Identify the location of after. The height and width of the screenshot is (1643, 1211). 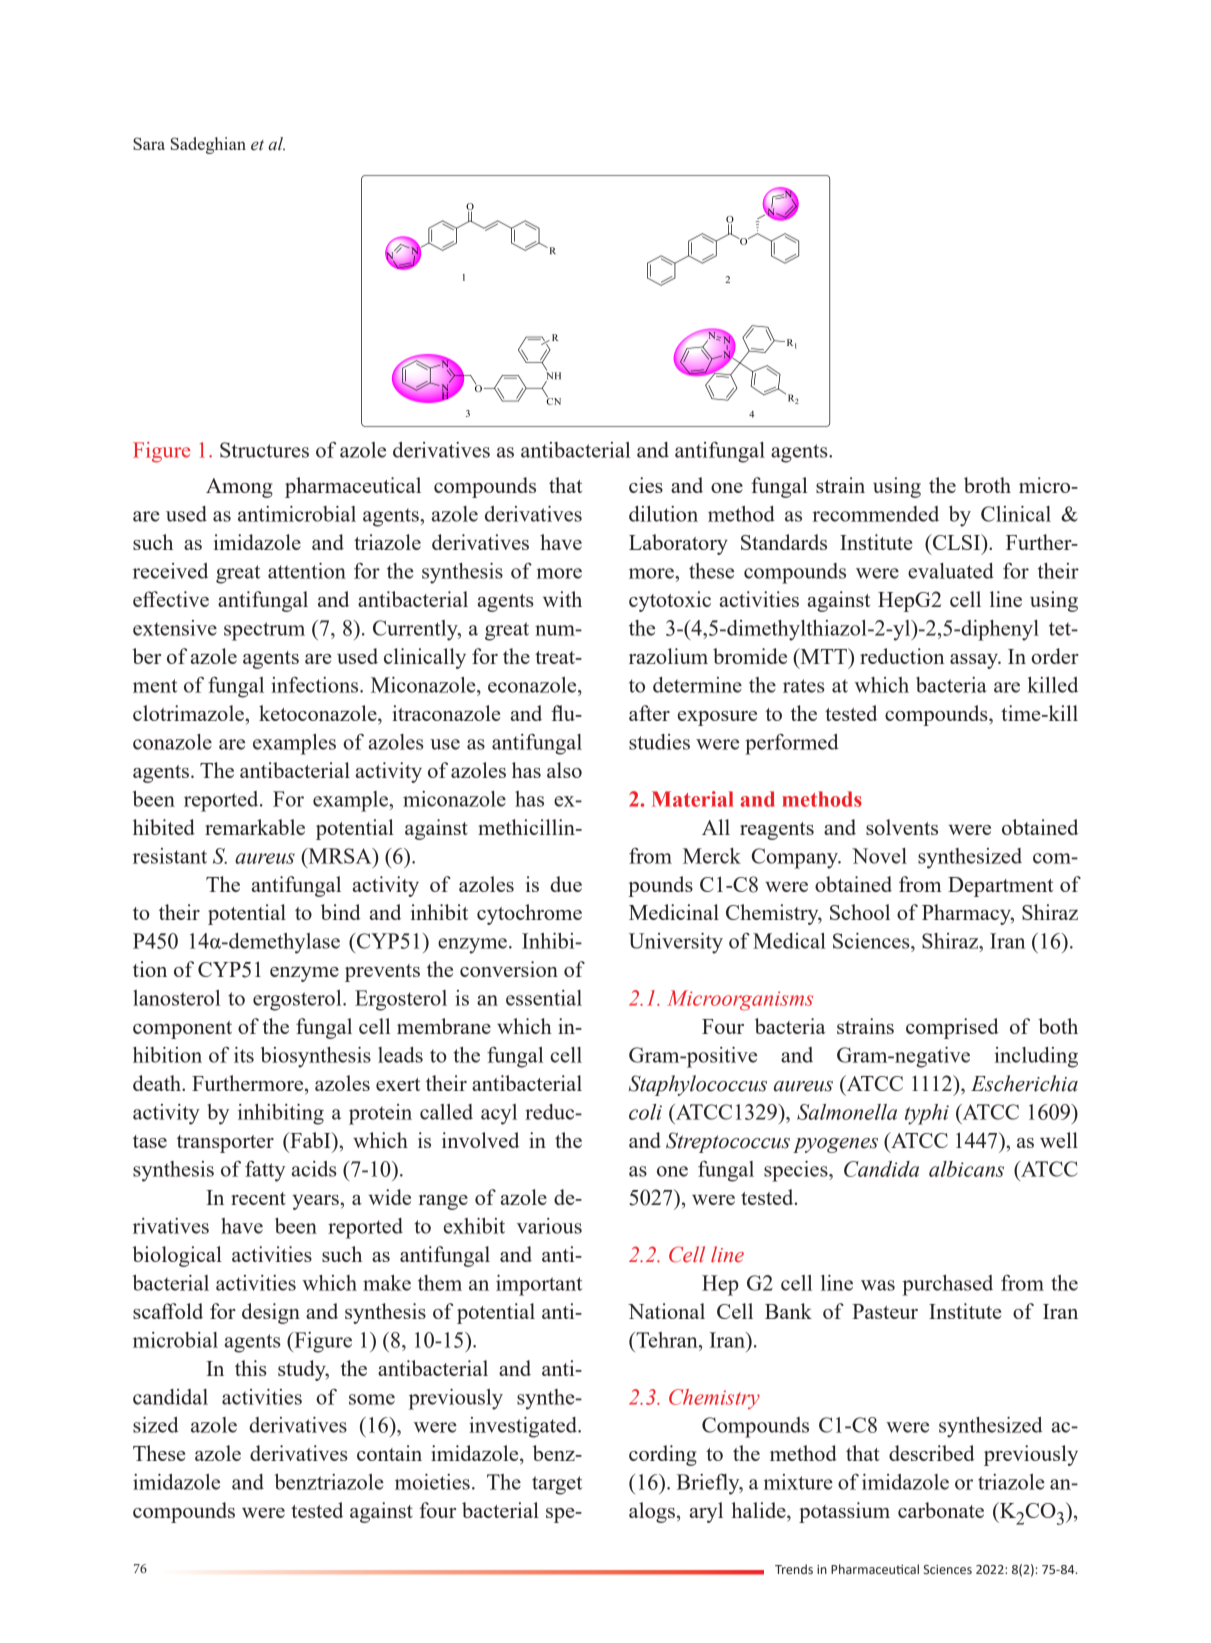
(649, 713).
